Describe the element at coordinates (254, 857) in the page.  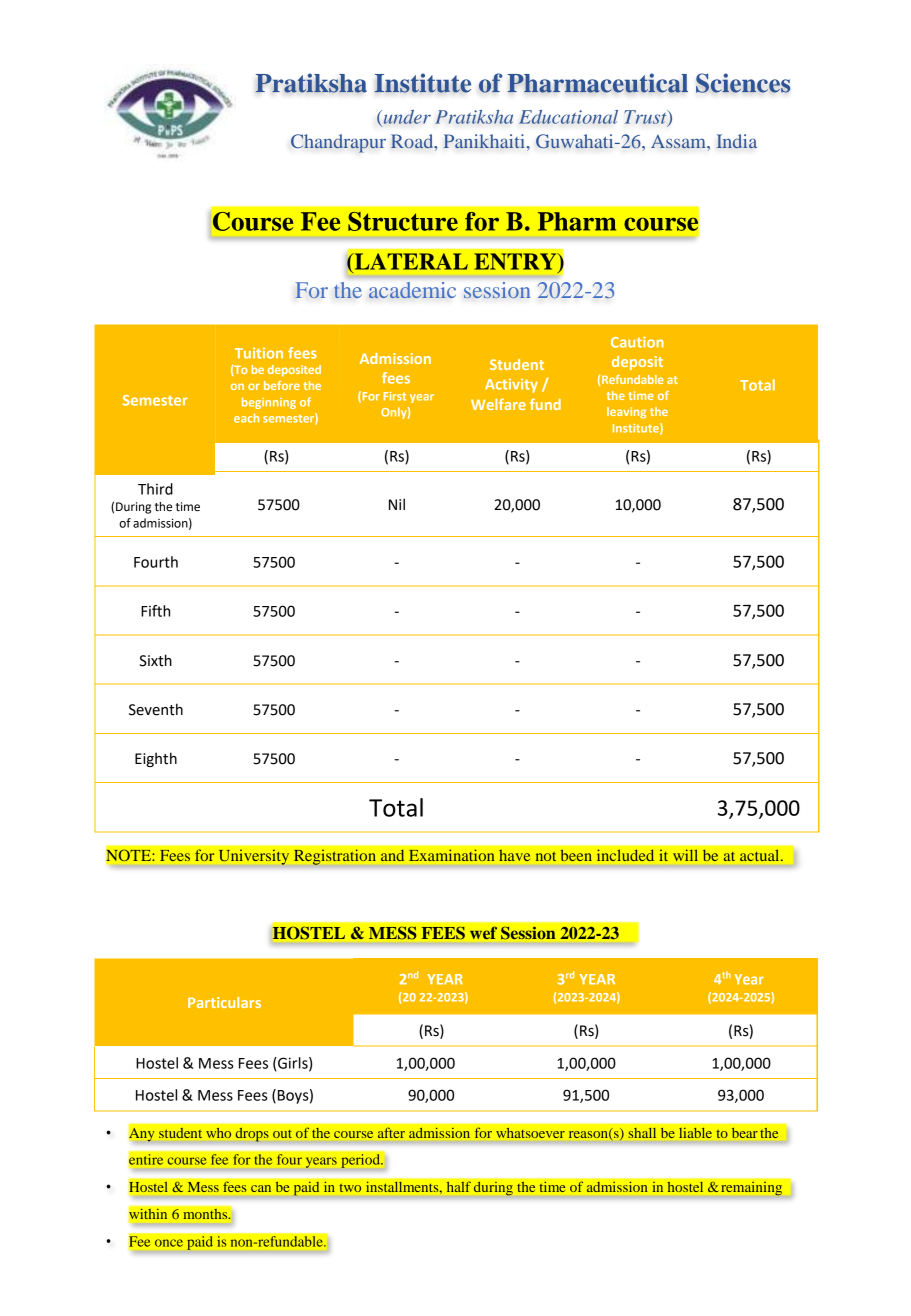
I see `University` at that location.
